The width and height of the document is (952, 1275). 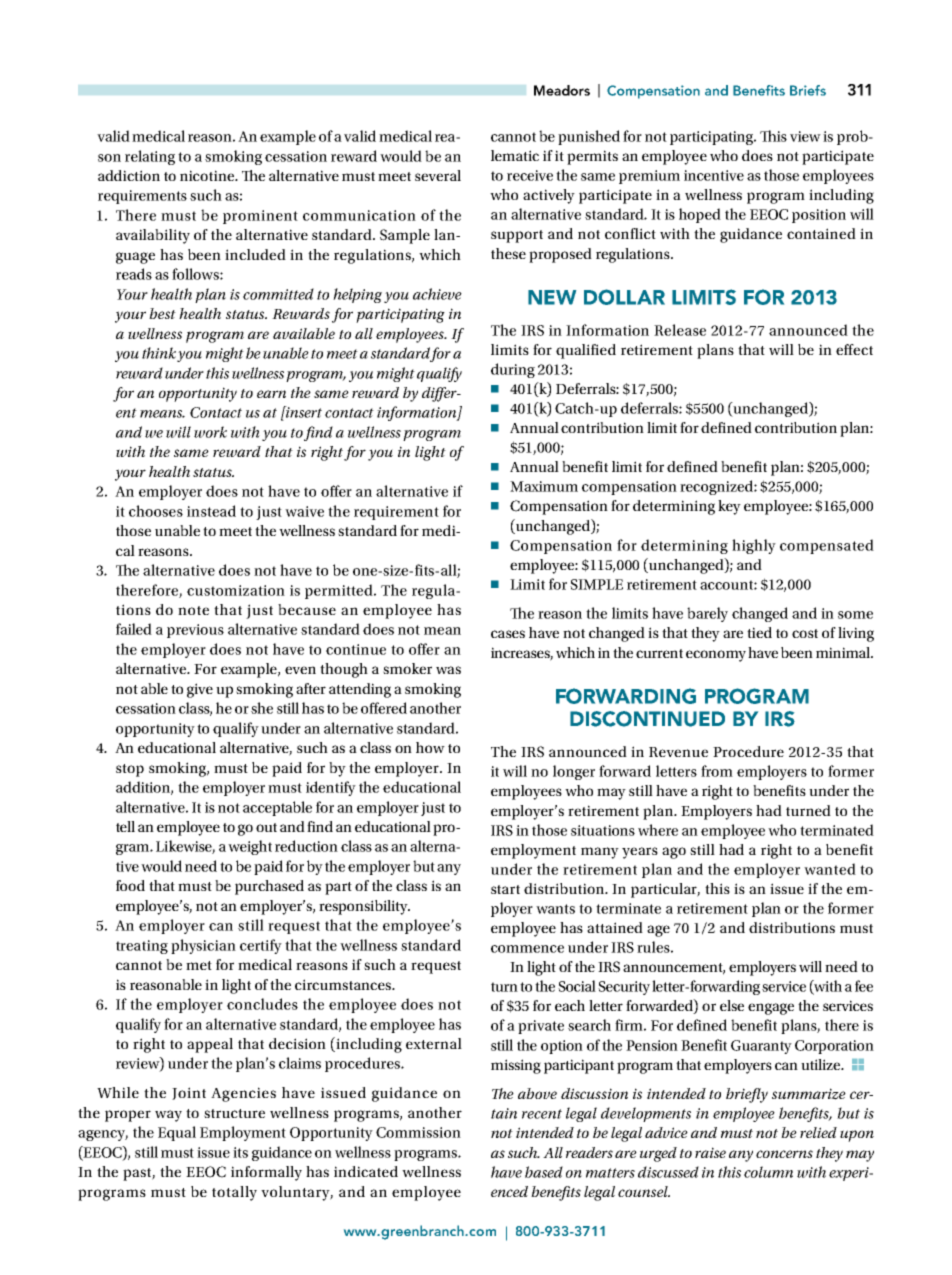 I want to click on nicotine, so click(x=208, y=175).
